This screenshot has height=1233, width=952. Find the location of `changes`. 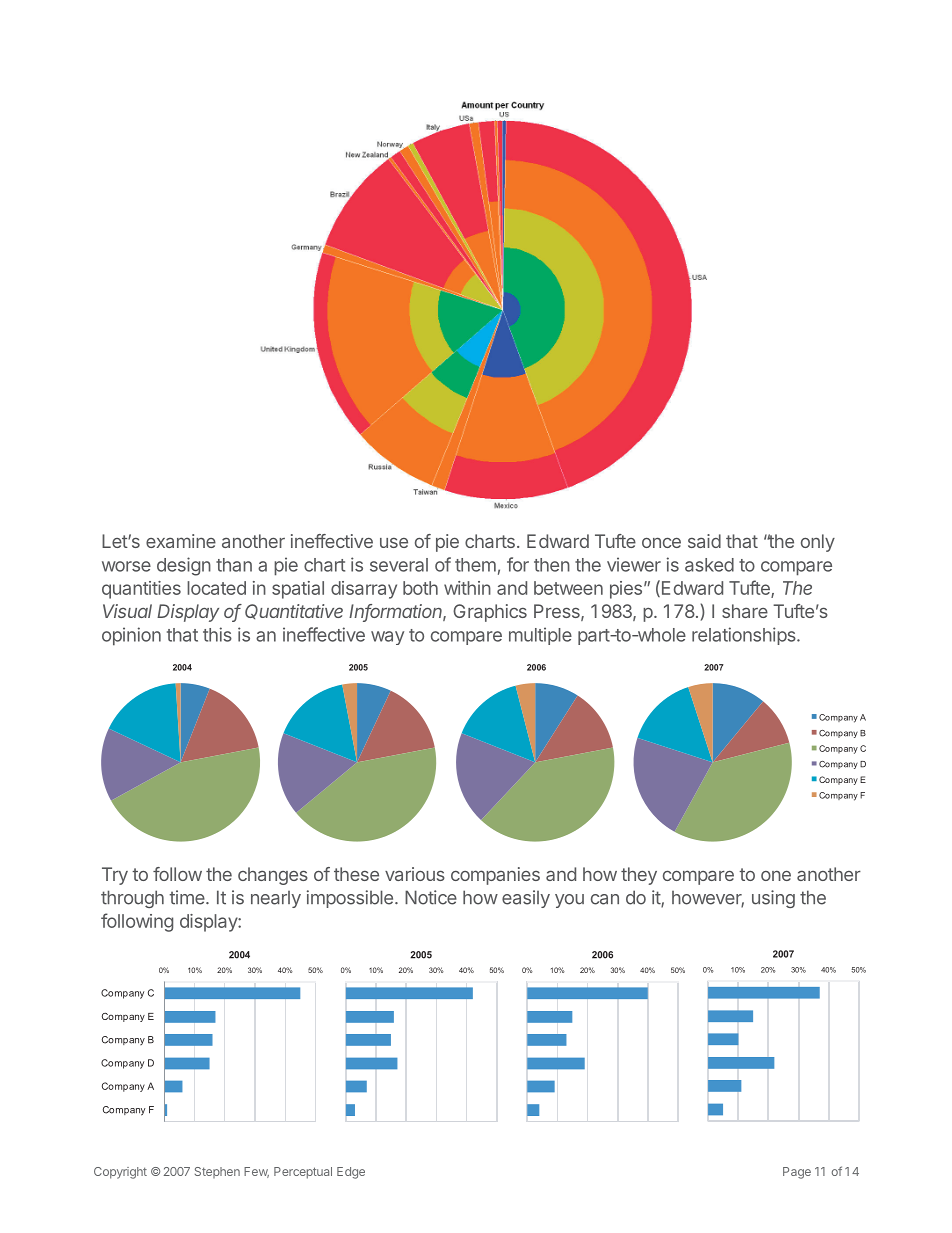

changes is located at coordinates (273, 876).
